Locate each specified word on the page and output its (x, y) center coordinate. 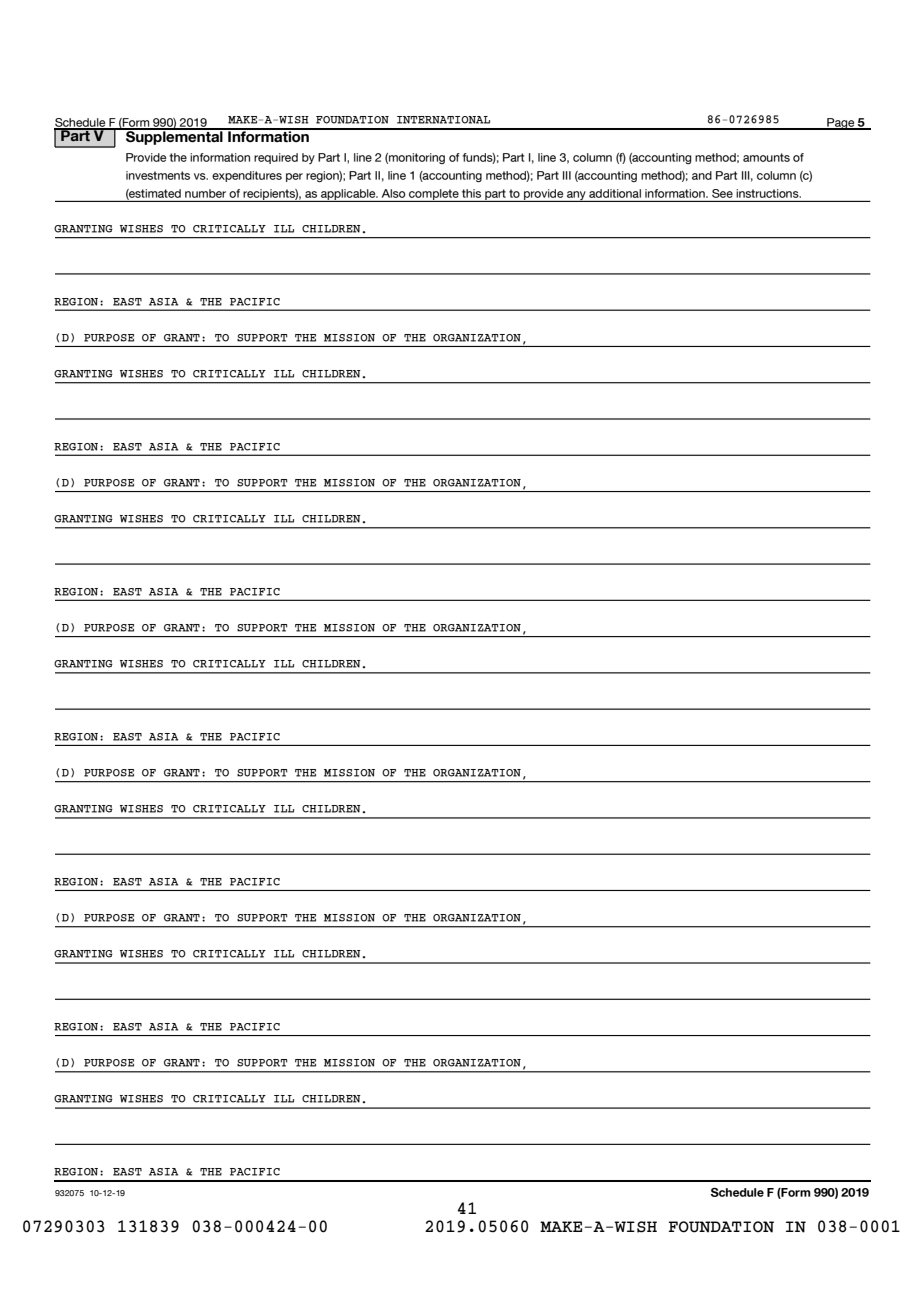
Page (841, 124)
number (205, 193)
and (702, 175)
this (471, 193)
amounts (766, 157)
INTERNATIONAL (443, 120)
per (294, 177)
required (276, 158)
